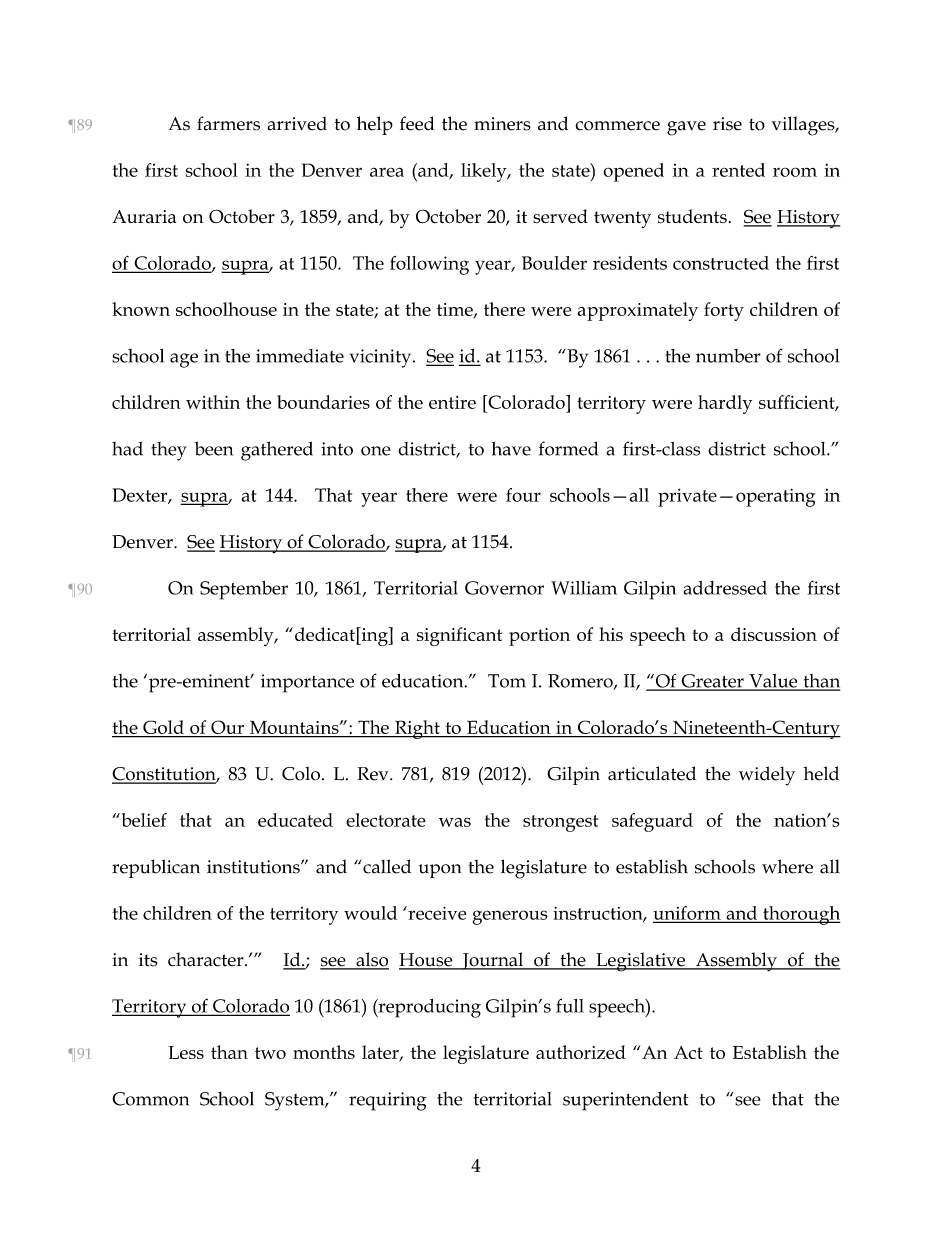 The width and height of the document is (952, 1233). What do you see at coordinates (738, 170) in the document?
I see `rented` at bounding box center [738, 170].
